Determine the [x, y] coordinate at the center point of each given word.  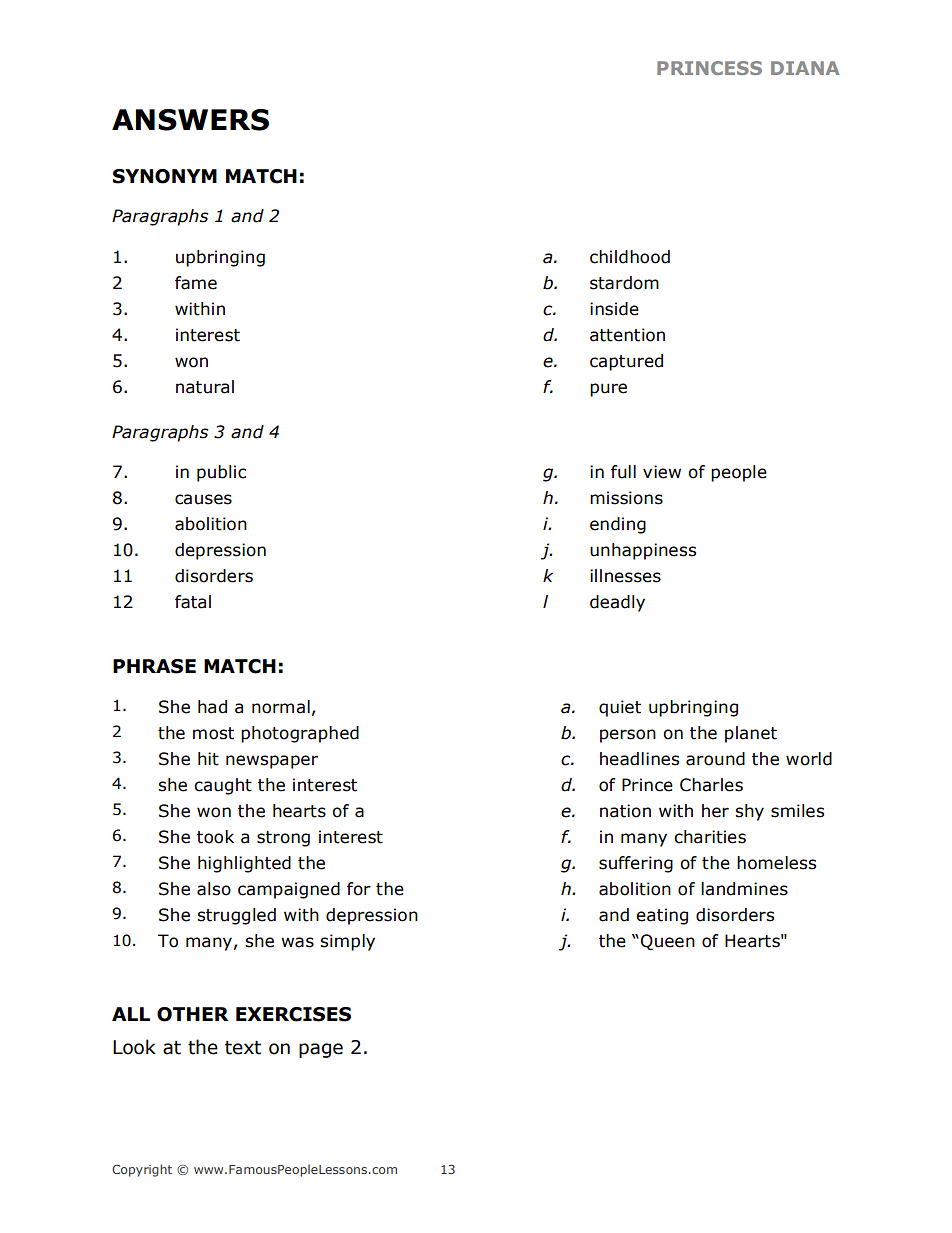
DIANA [805, 68]
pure [608, 390]
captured [626, 362]
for [359, 889]
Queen [668, 942]
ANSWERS [190, 120]
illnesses [625, 576]
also [214, 889]
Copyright [142, 1170]
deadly [617, 603]
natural [205, 387]
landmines [744, 889]
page [321, 1050]
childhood [630, 257]
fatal [193, 602]
